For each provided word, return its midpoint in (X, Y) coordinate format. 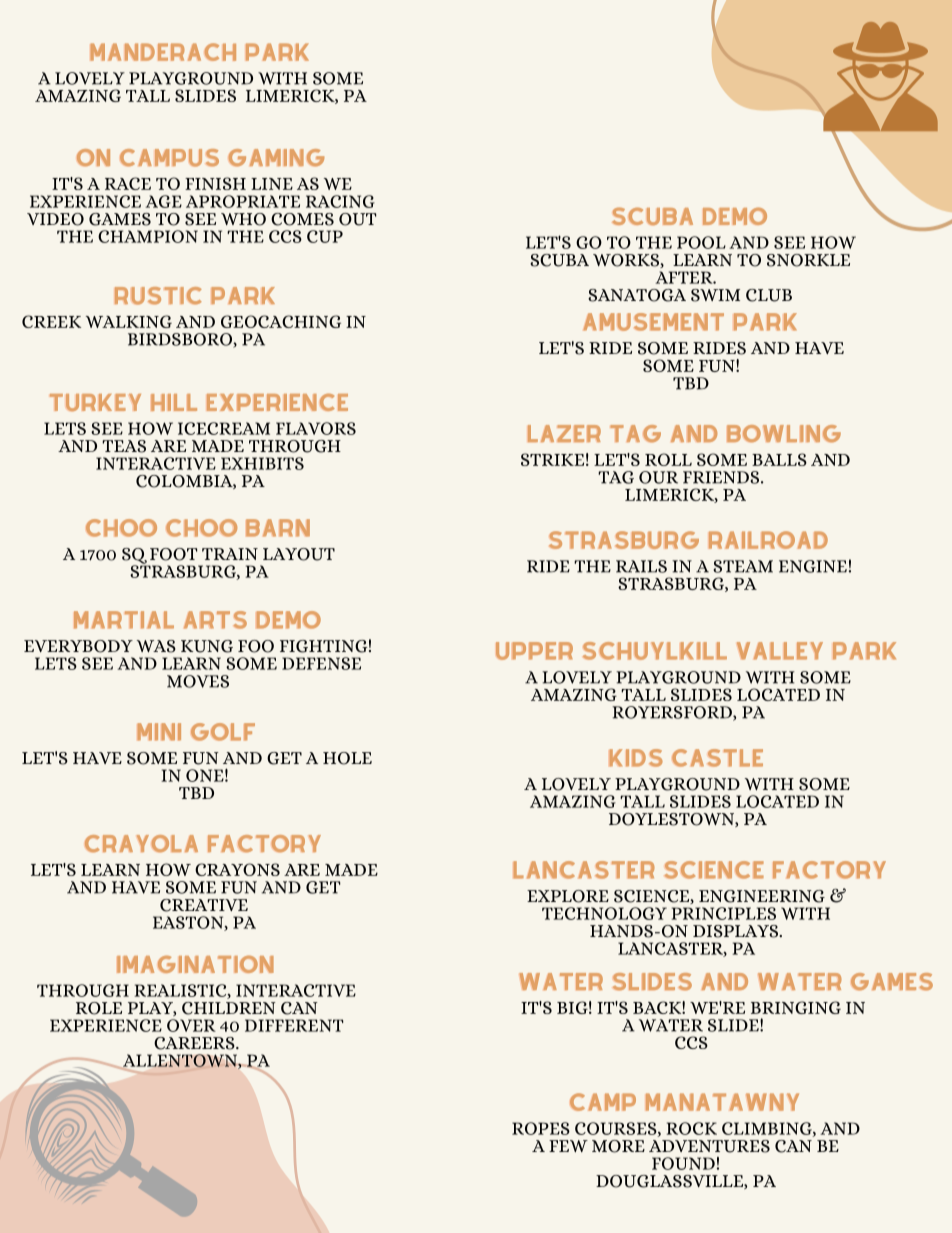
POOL (701, 242)
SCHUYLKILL (655, 651)
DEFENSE (321, 663)
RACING (340, 201)
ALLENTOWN (178, 1062)
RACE (128, 183)
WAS (156, 646)
